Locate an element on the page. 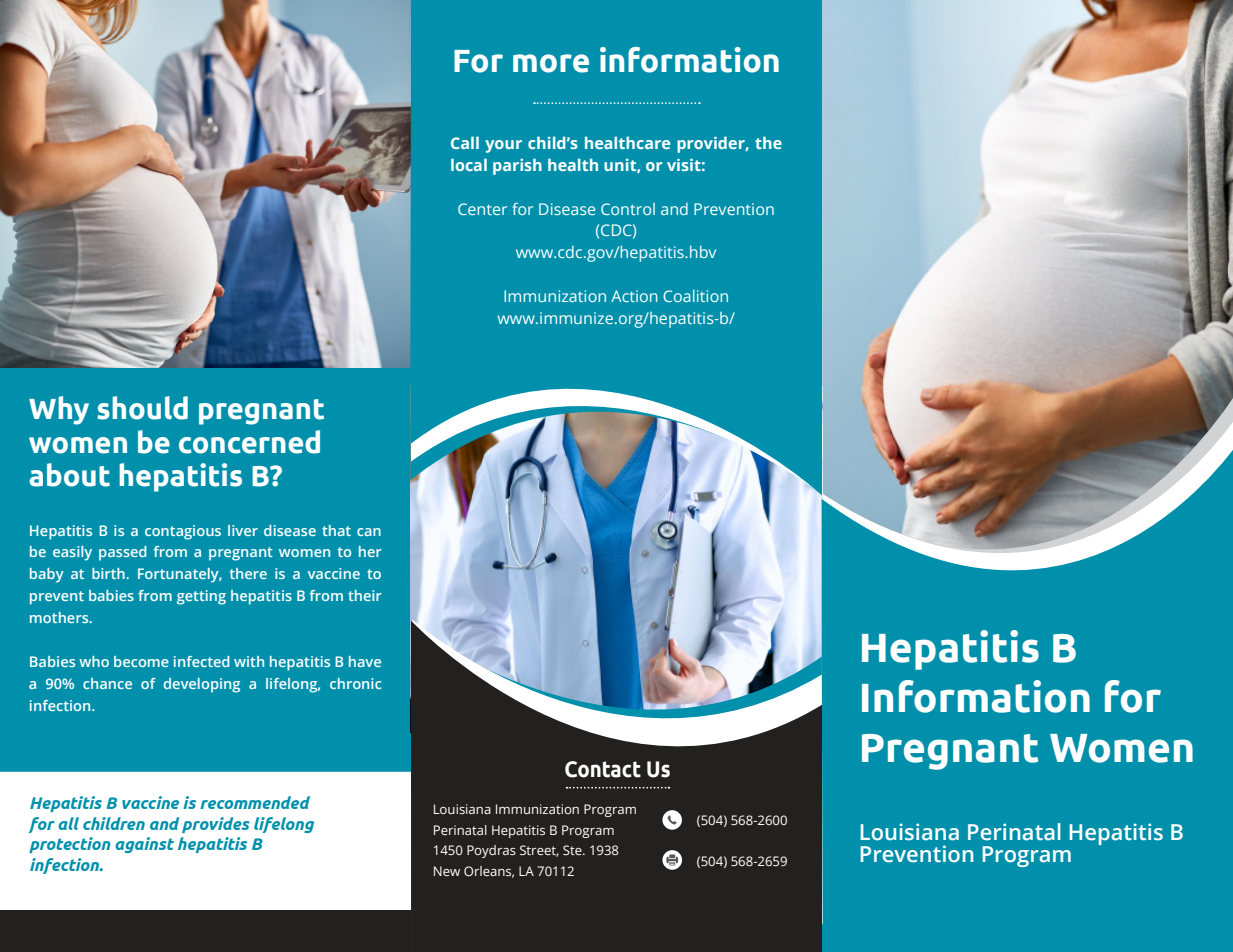  local is located at coordinates (469, 164).
